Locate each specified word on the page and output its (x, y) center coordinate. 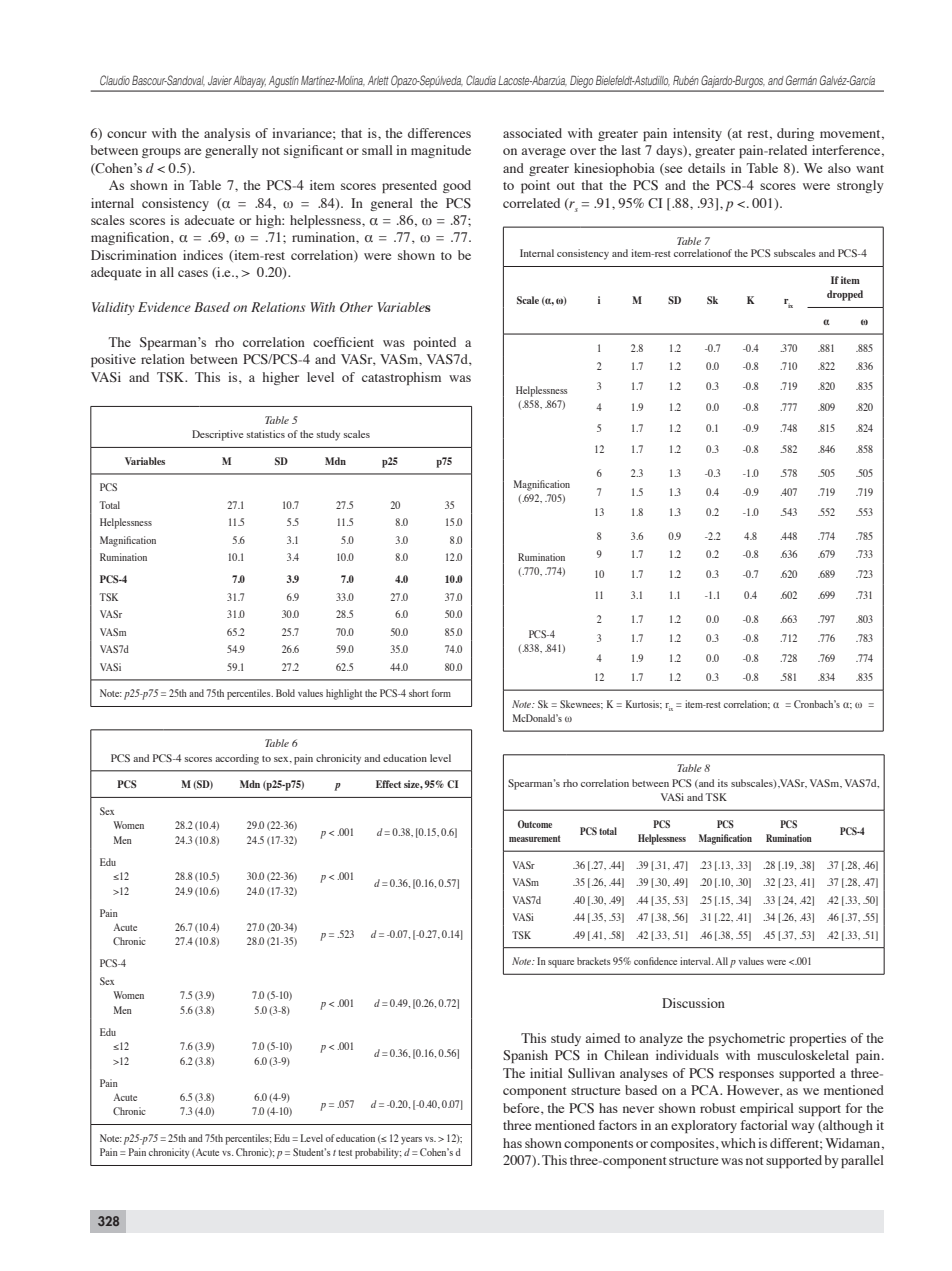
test (345, 1153)
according (237, 759)
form (441, 693)
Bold (285, 693)
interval (696, 961)
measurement (535, 838)
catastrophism (401, 378)
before (522, 1109)
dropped (845, 295)
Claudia (481, 80)
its (723, 783)
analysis (227, 134)
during (795, 134)
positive (113, 360)
